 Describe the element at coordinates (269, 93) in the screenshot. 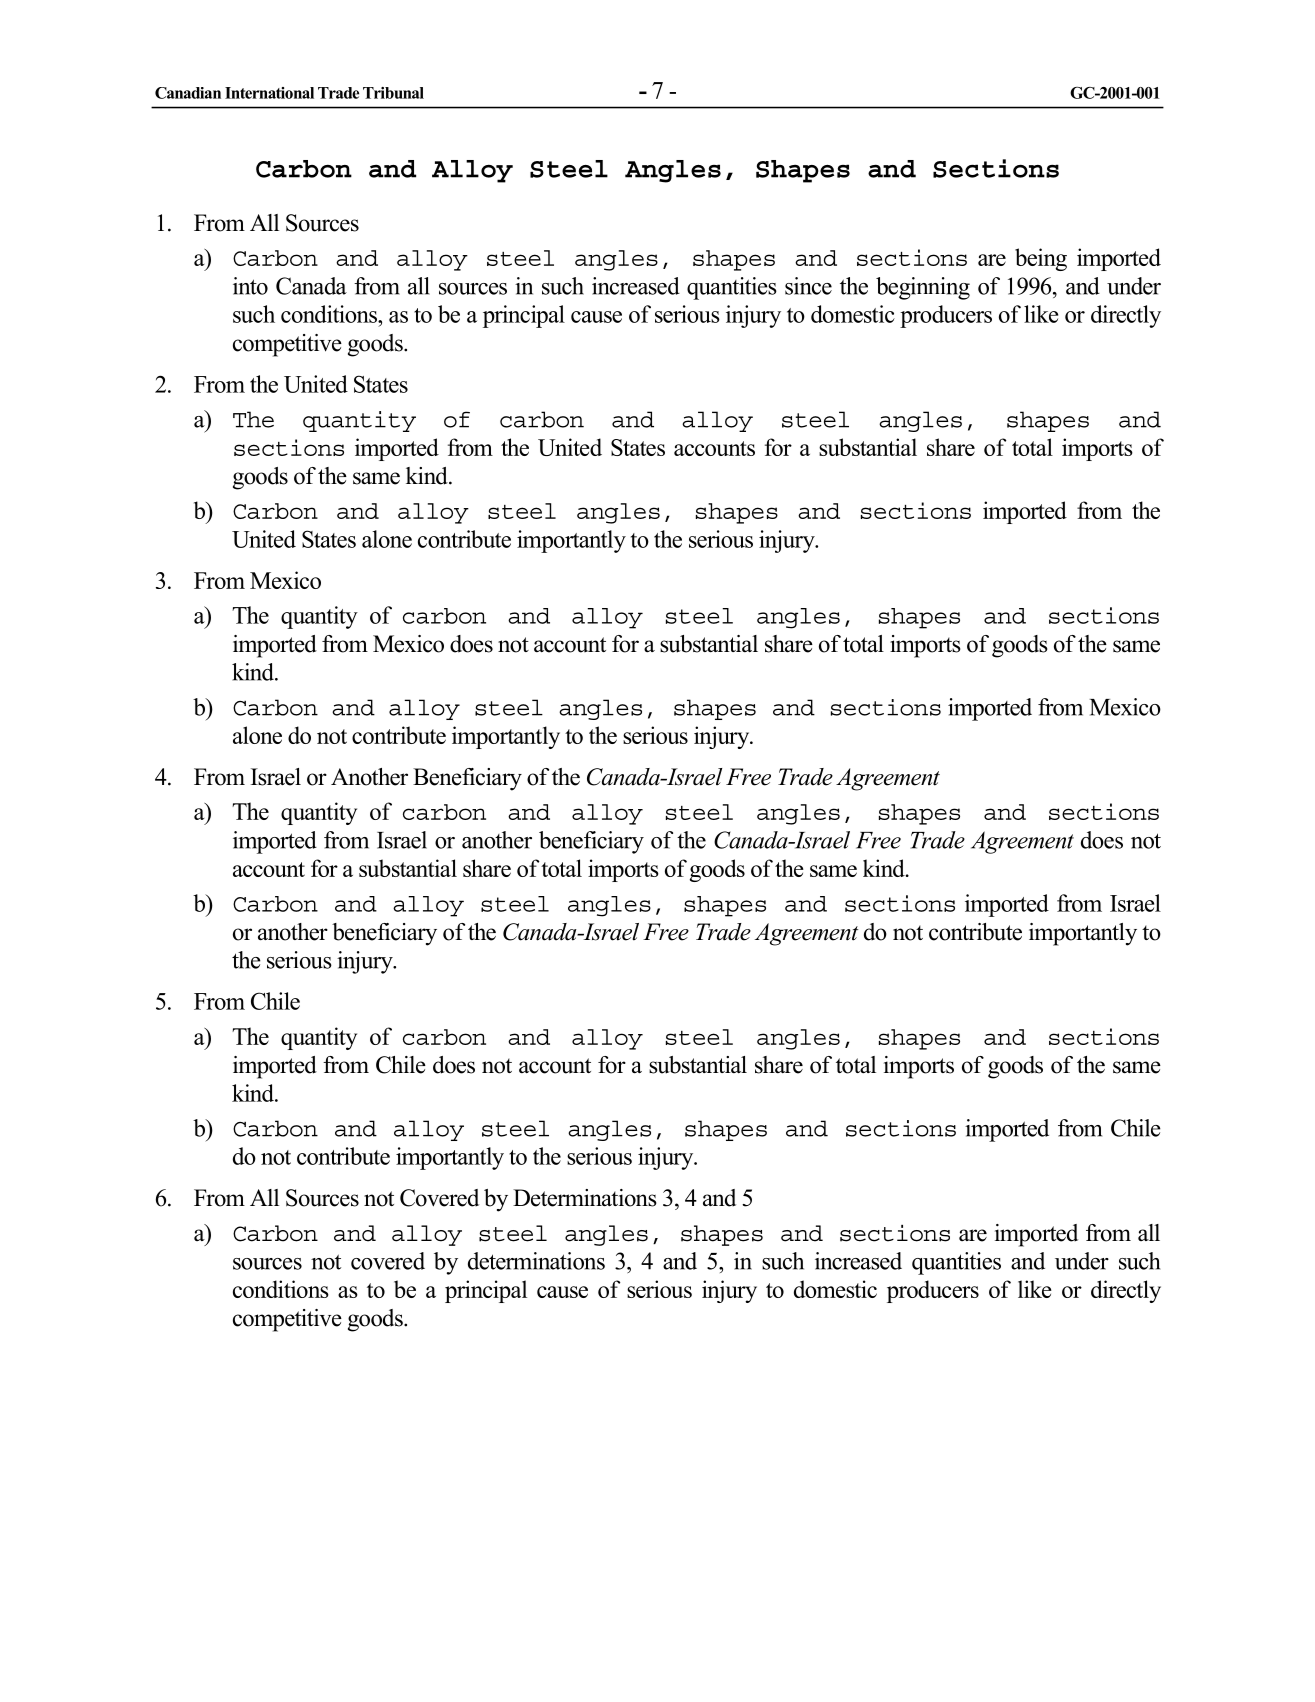

I see `International` at that location.
